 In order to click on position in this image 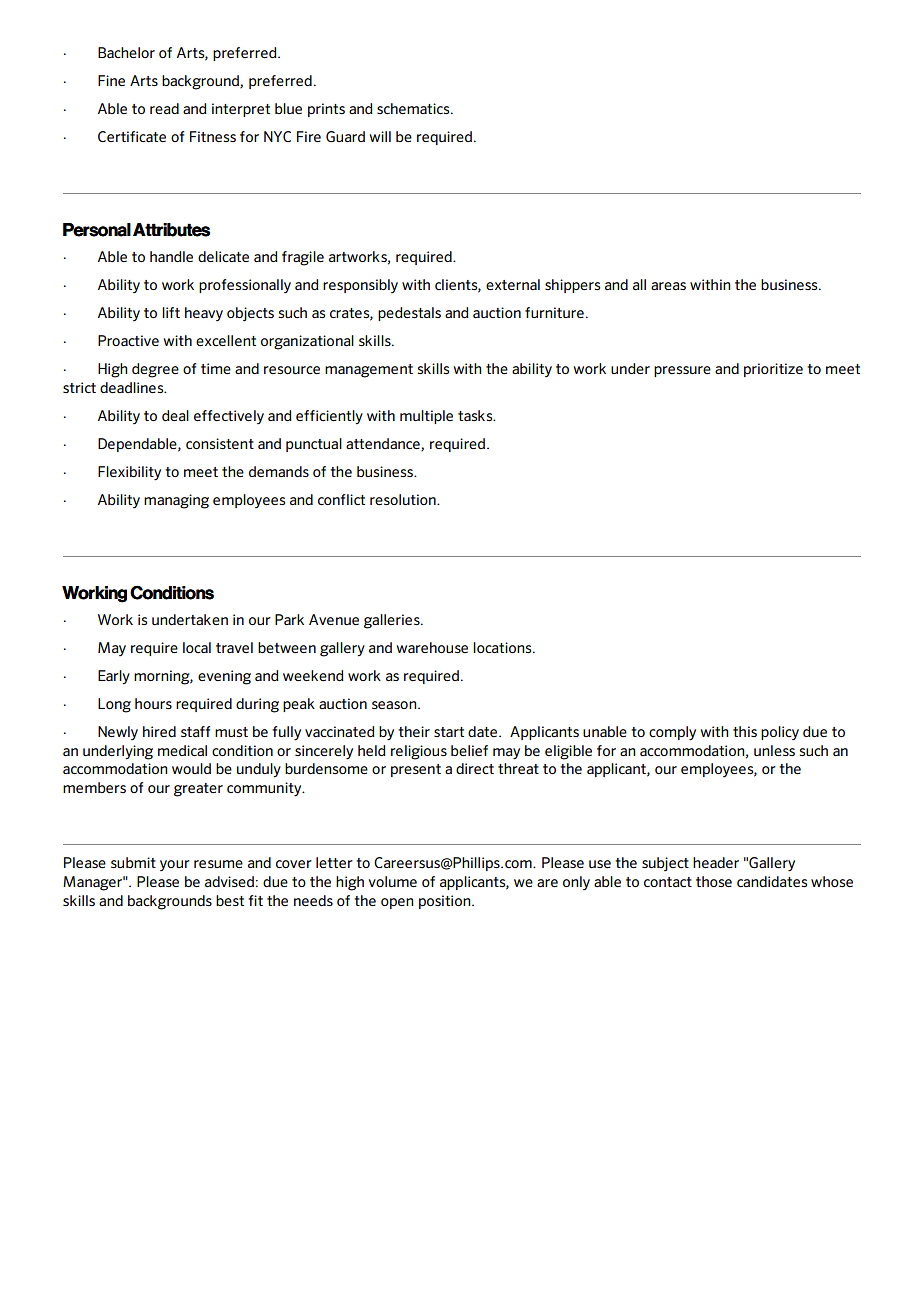, I will do `click(446, 902)`.
